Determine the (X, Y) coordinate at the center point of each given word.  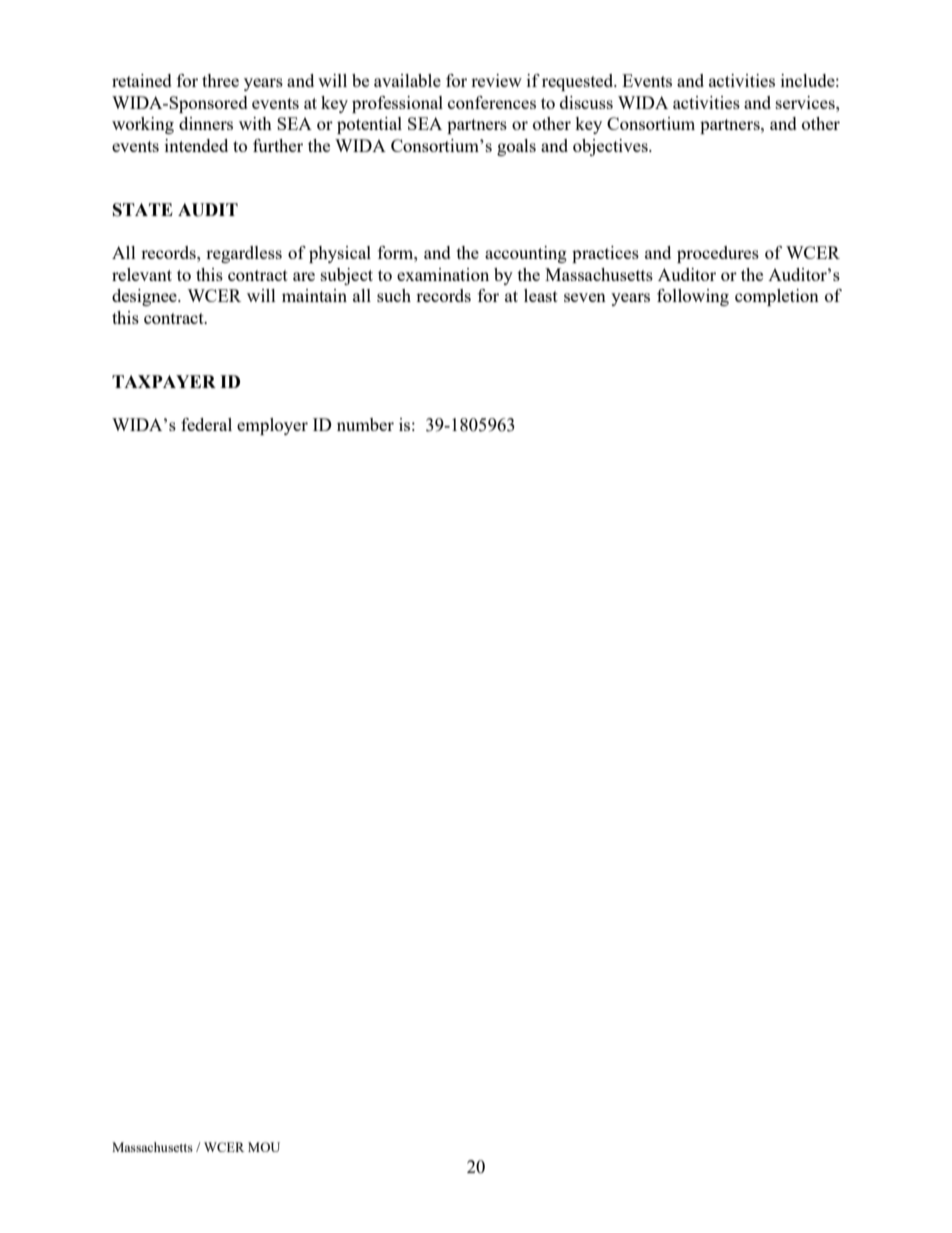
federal (206, 424)
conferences (492, 102)
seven (585, 297)
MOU (264, 1147)
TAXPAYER (164, 381)
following (693, 297)
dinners (206, 123)
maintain (314, 295)
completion (777, 297)
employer (272, 426)
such (394, 295)
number (365, 424)
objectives (611, 147)
